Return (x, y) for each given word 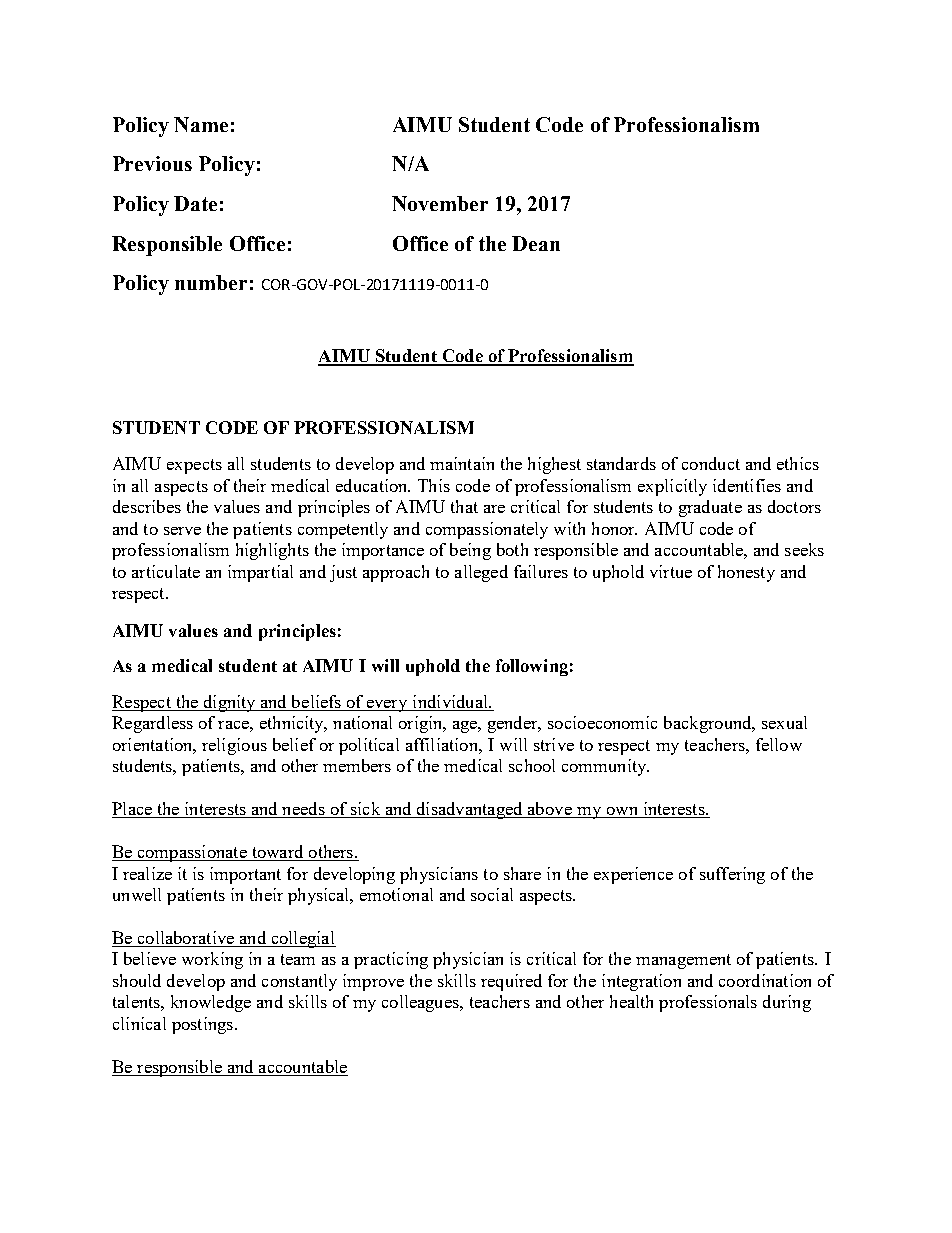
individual (451, 701)
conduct (711, 463)
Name (201, 124)
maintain (462, 463)
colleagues (421, 1003)
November (440, 203)
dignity (229, 703)
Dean (536, 243)
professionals (708, 1003)
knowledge (211, 1003)
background (709, 724)
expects (194, 466)
